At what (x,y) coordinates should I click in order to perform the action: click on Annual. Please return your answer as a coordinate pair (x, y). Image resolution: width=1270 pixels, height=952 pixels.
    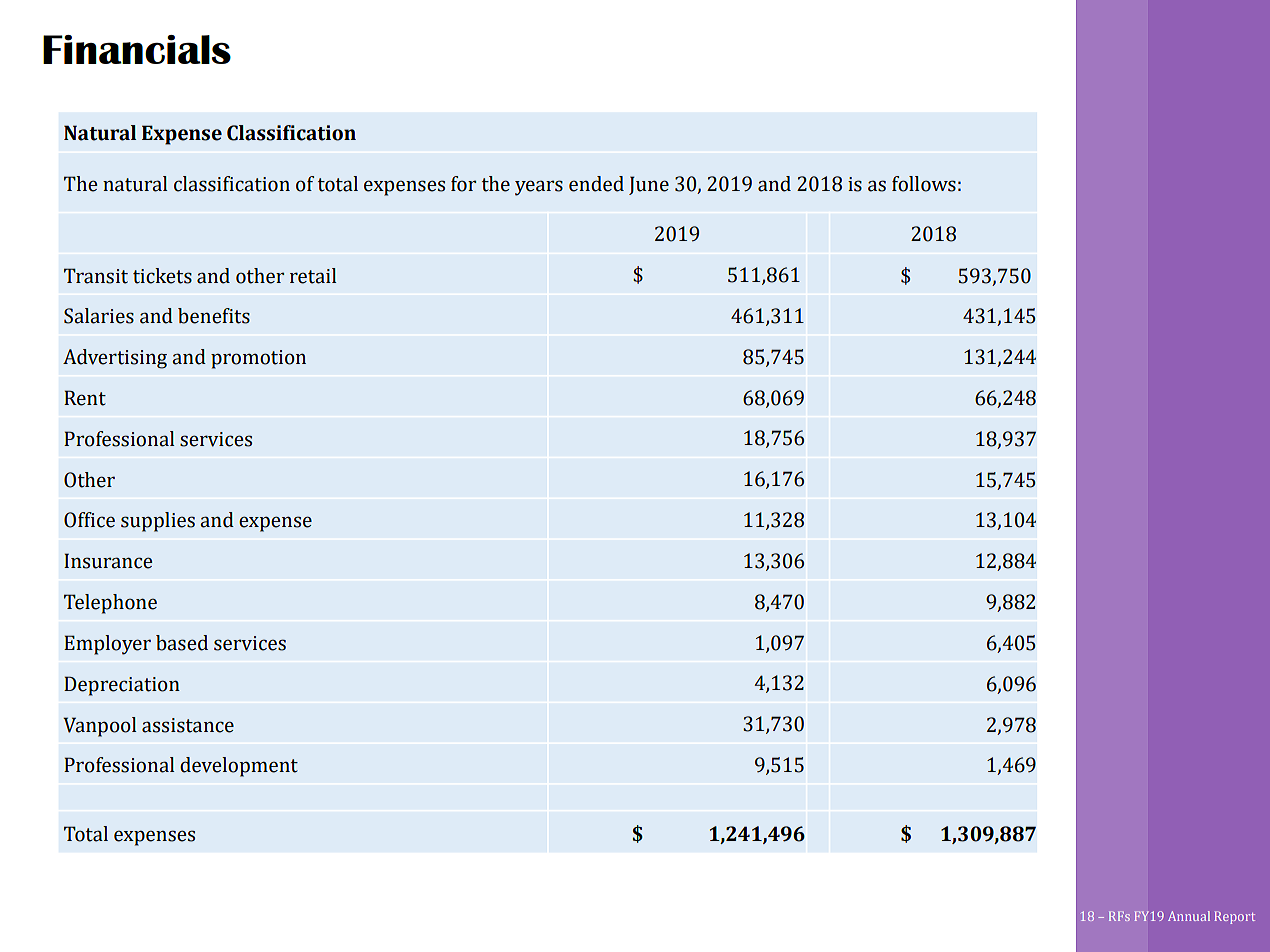
    Looking at the image, I should click on (1189, 916).
